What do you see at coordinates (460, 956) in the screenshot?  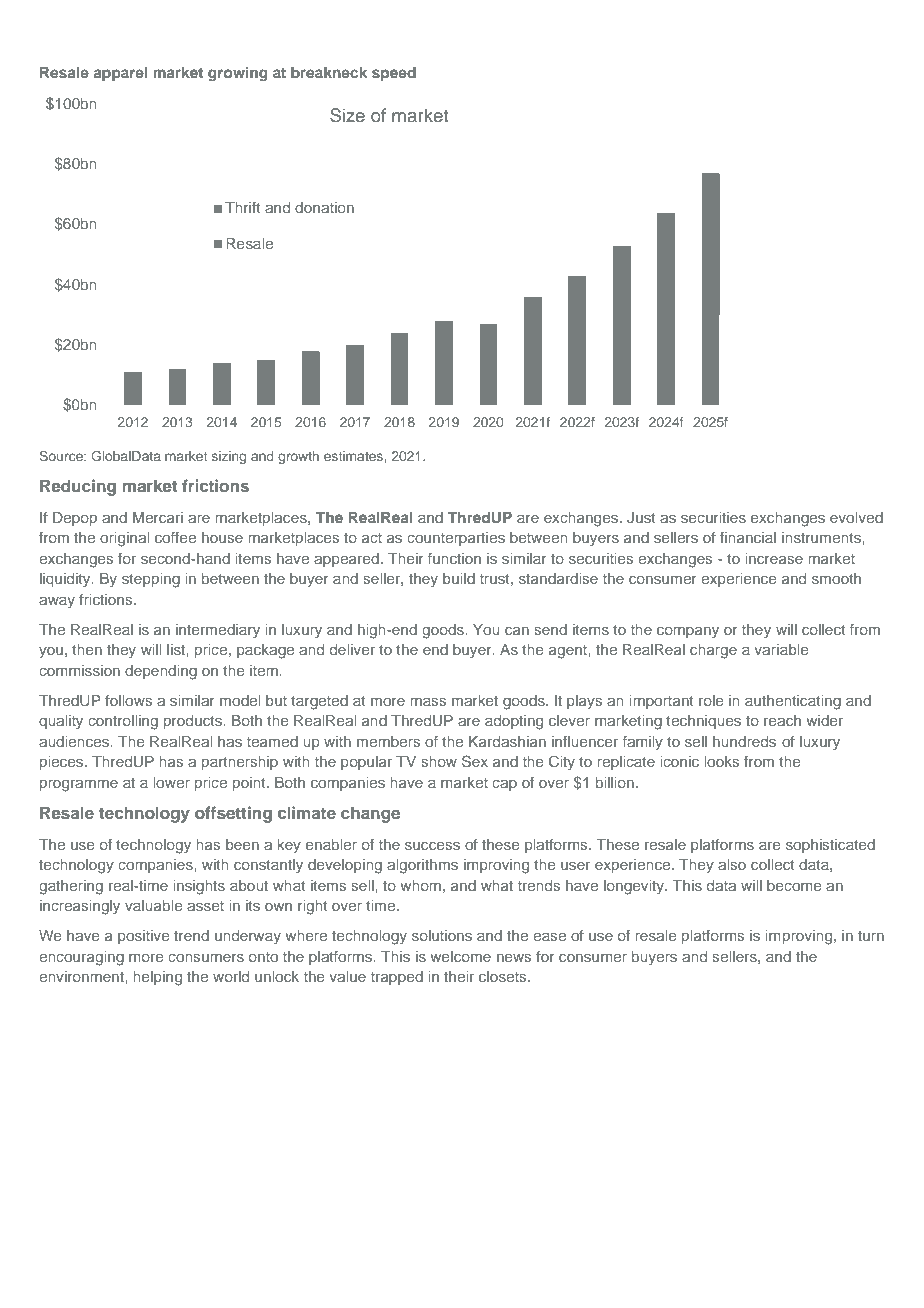 I see `welcome` at bounding box center [460, 956].
